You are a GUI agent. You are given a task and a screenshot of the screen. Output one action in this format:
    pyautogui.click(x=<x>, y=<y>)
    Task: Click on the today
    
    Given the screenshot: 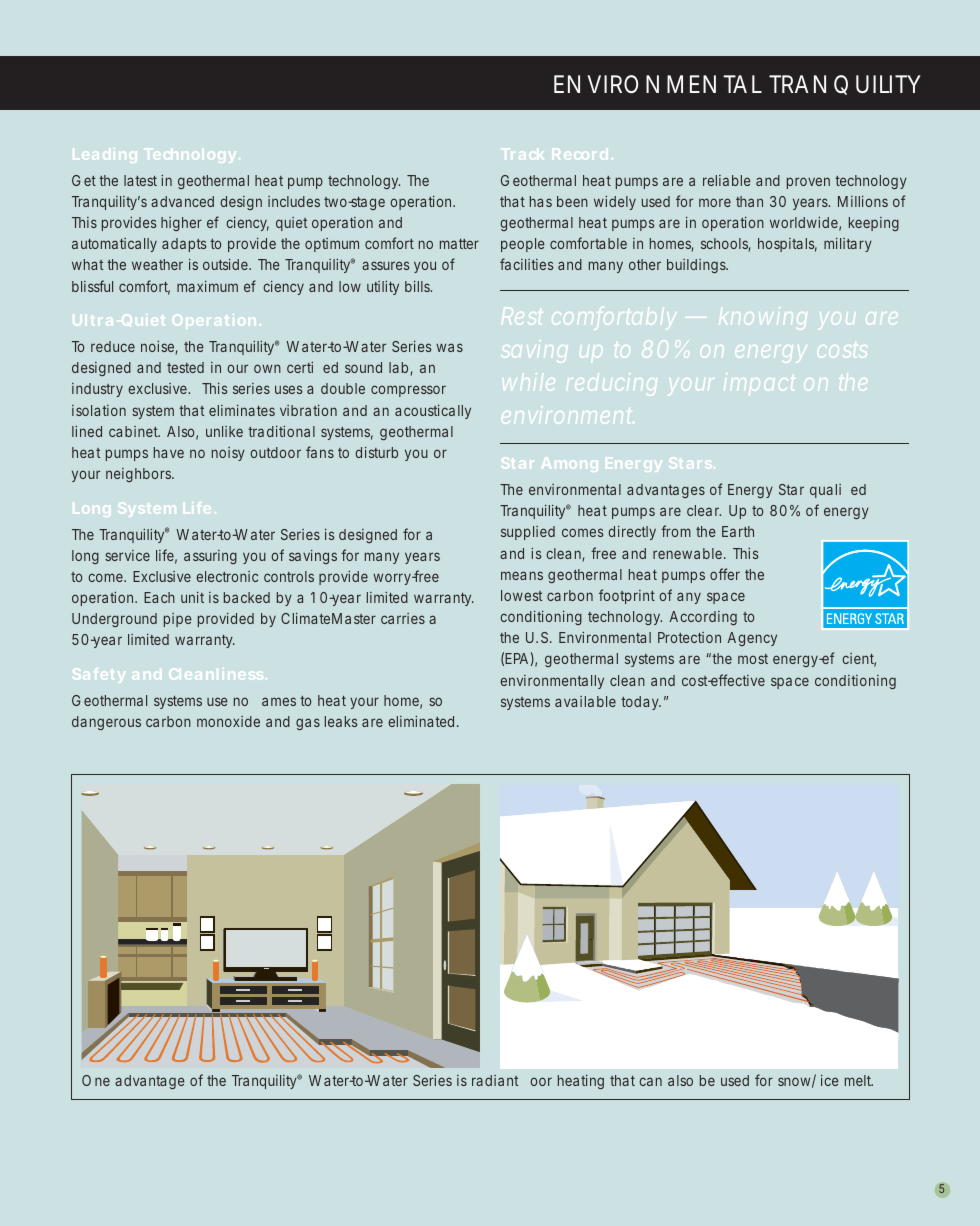 What is the action you would take?
    pyautogui.click(x=641, y=703)
